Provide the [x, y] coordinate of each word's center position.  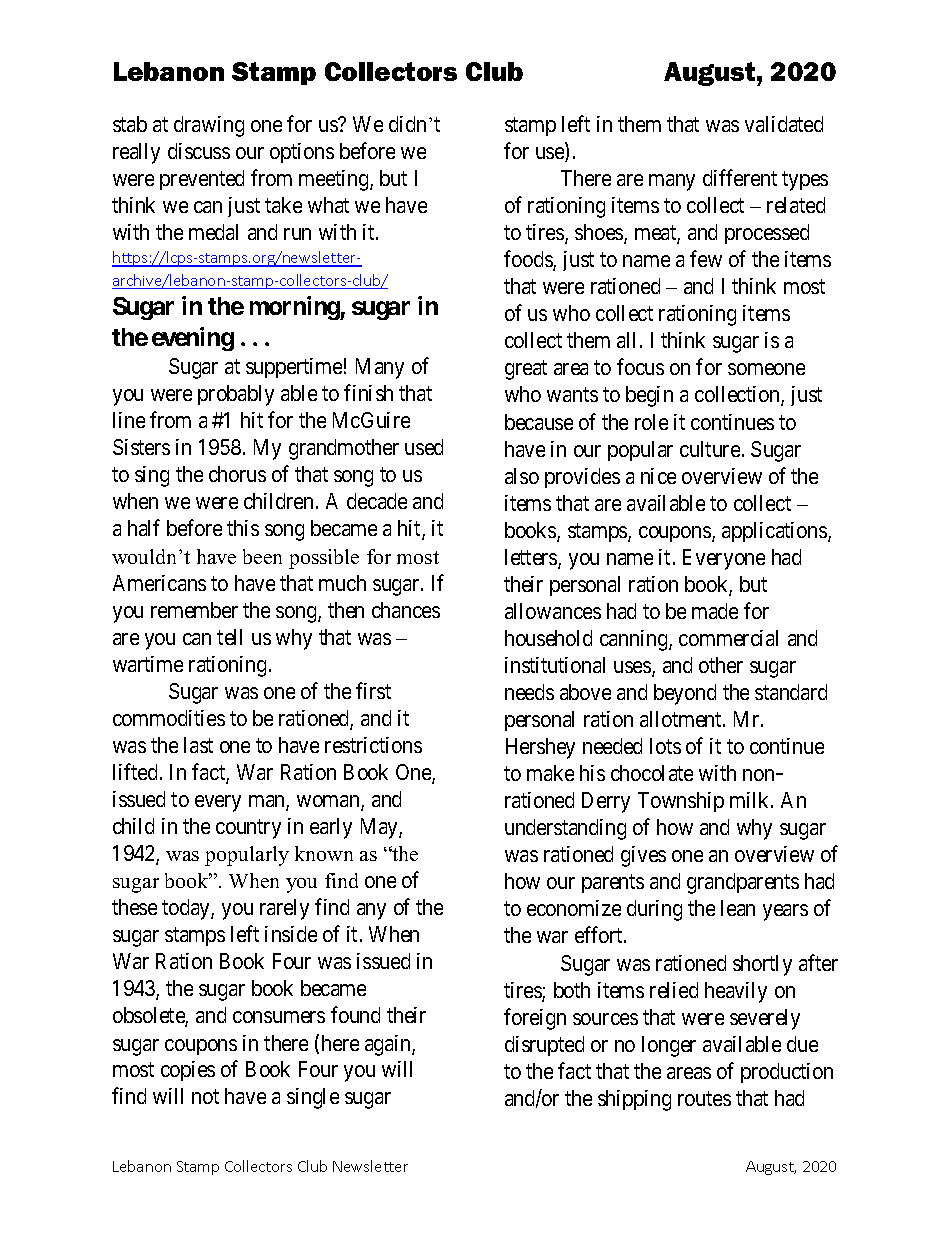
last [198, 745]
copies [188, 1071]
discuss [199, 151]
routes [704, 1098]
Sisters [141, 447]
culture [710, 449]
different [740, 177]
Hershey [540, 748]
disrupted [544, 1046]
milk [751, 800]
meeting [335, 180]
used [424, 447]
